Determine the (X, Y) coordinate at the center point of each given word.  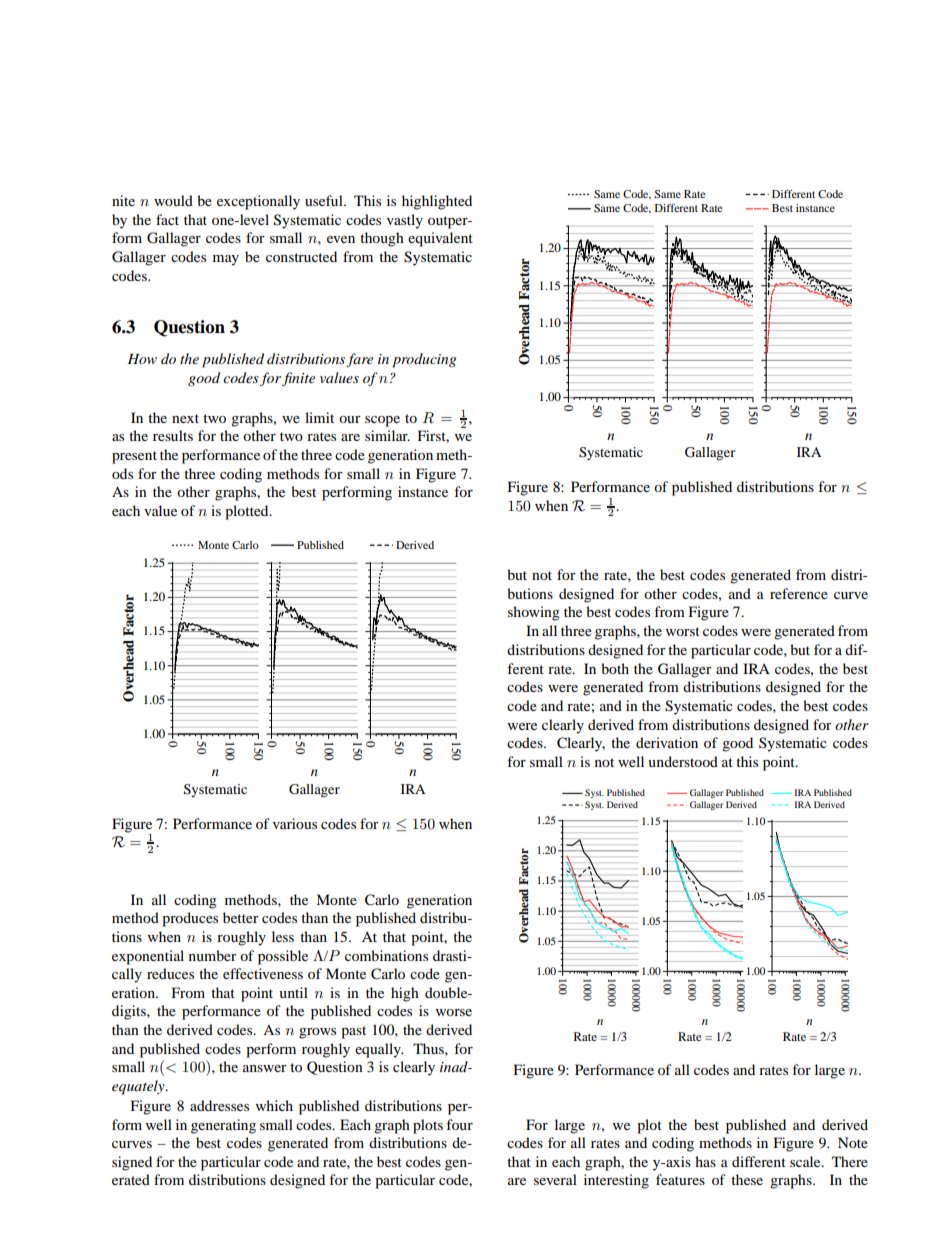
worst (683, 631)
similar (387, 435)
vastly (405, 221)
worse (454, 1012)
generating (223, 1126)
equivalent (440, 239)
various (295, 823)
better (241, 917)
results (173, 435)
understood (683, 761)
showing (534, 613)
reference (799, 593)
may (226, 260)
